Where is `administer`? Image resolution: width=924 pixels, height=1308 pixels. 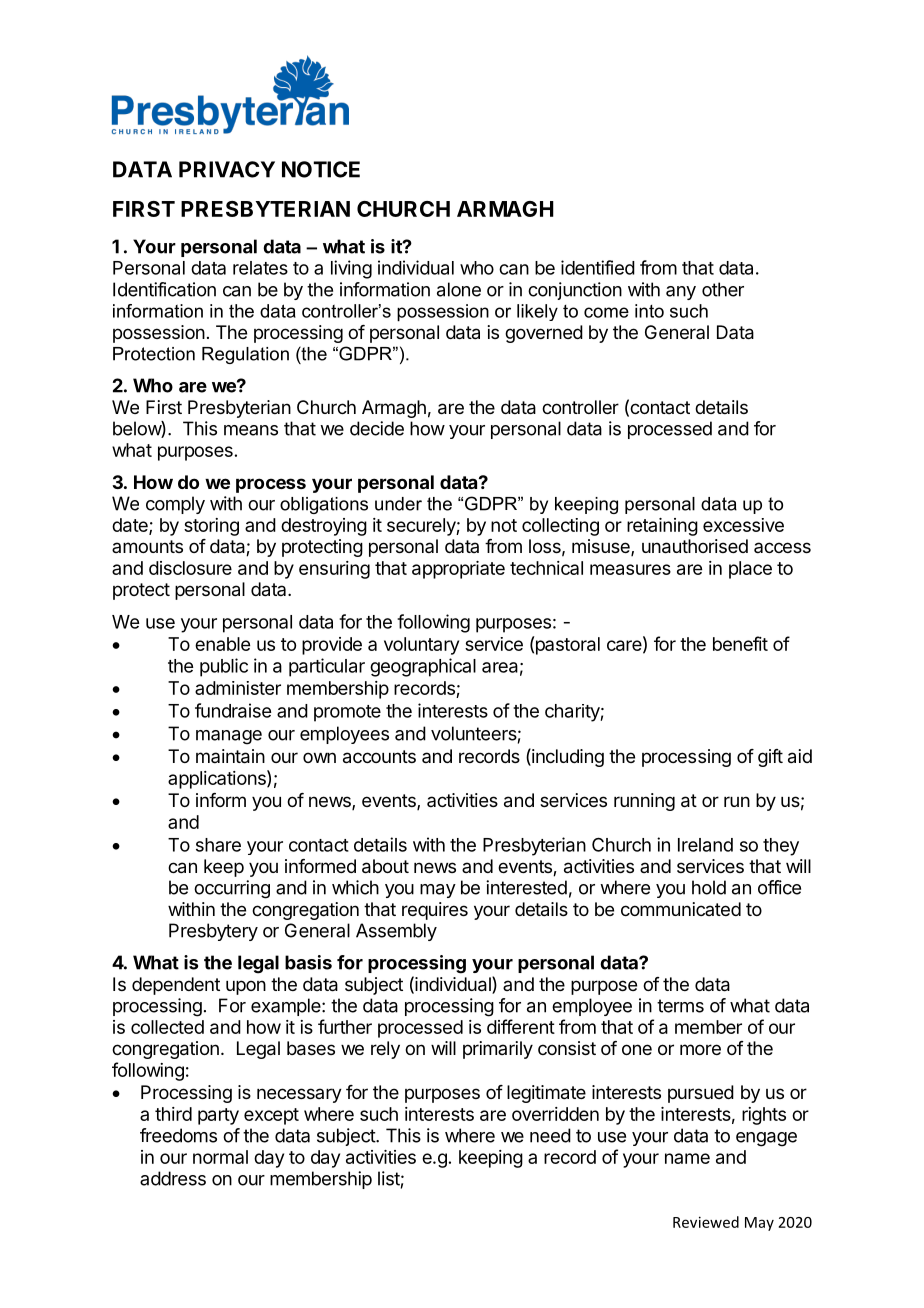
administer is located at coordinates (238, 688).
